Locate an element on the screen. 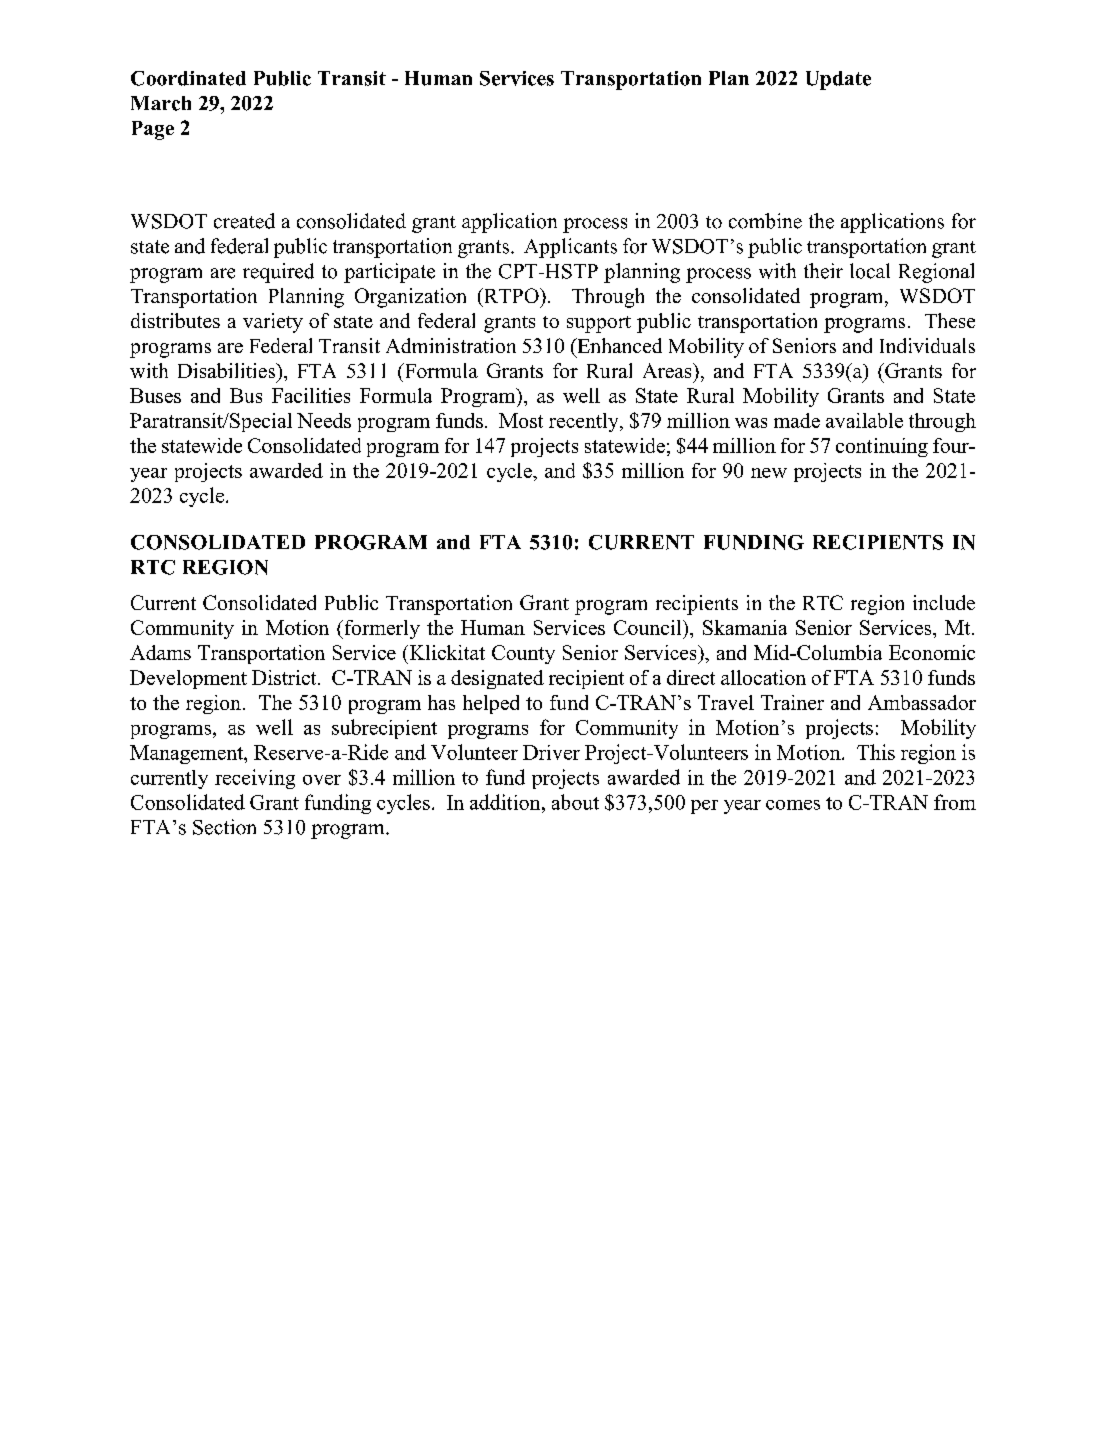  support is located at coordinates (599, 324).
